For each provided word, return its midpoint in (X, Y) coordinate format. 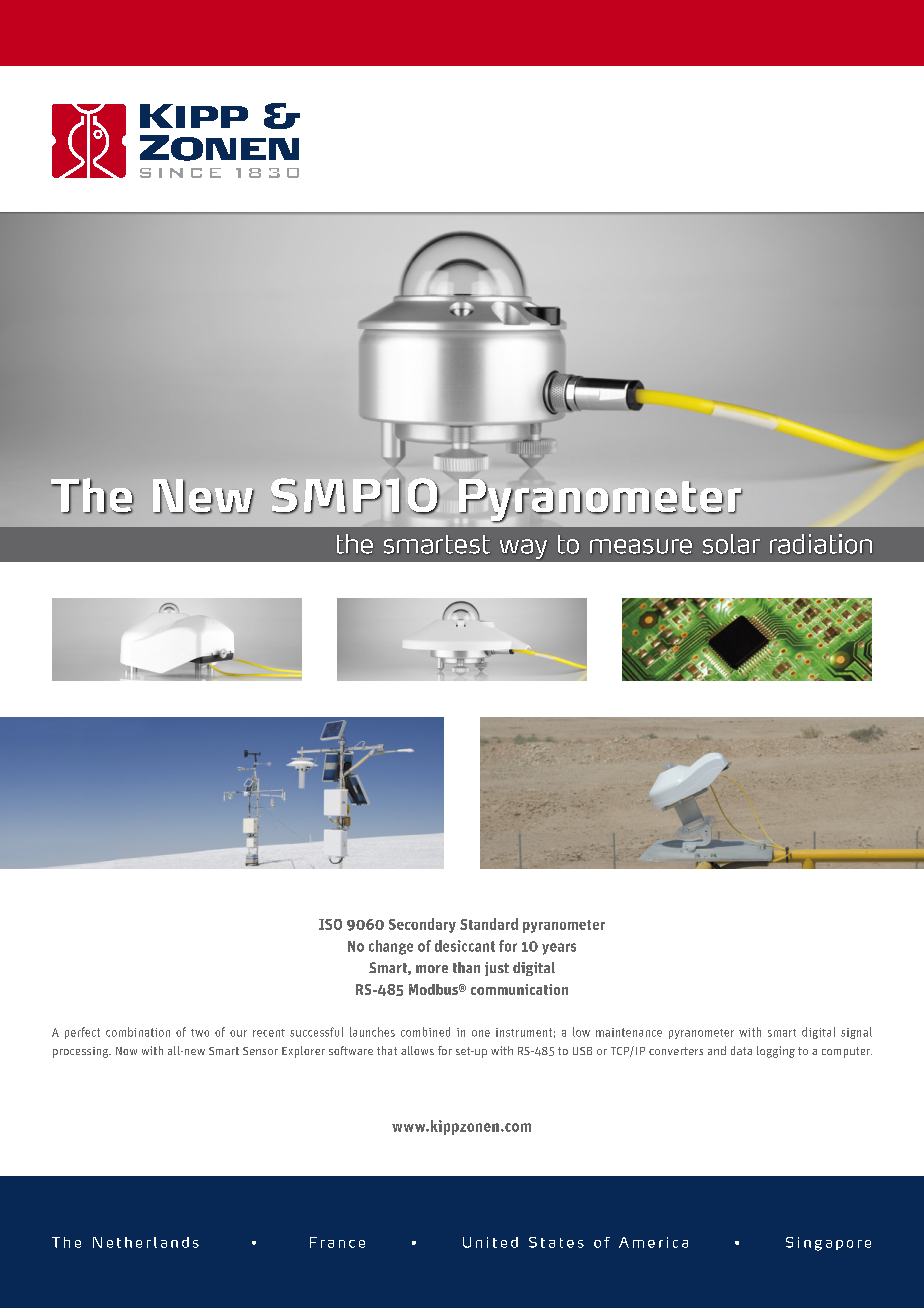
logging (776, 1052)
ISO (330, 924)
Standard (489, 924)
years (559, 949)
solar (731, 544)
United (490, 1242)
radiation (821, 544)
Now (126, 1051)
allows (417, 1050)
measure (641, 546)
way (523, 549)
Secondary (422, 925)
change (391, 947)
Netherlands (146, 1242)
